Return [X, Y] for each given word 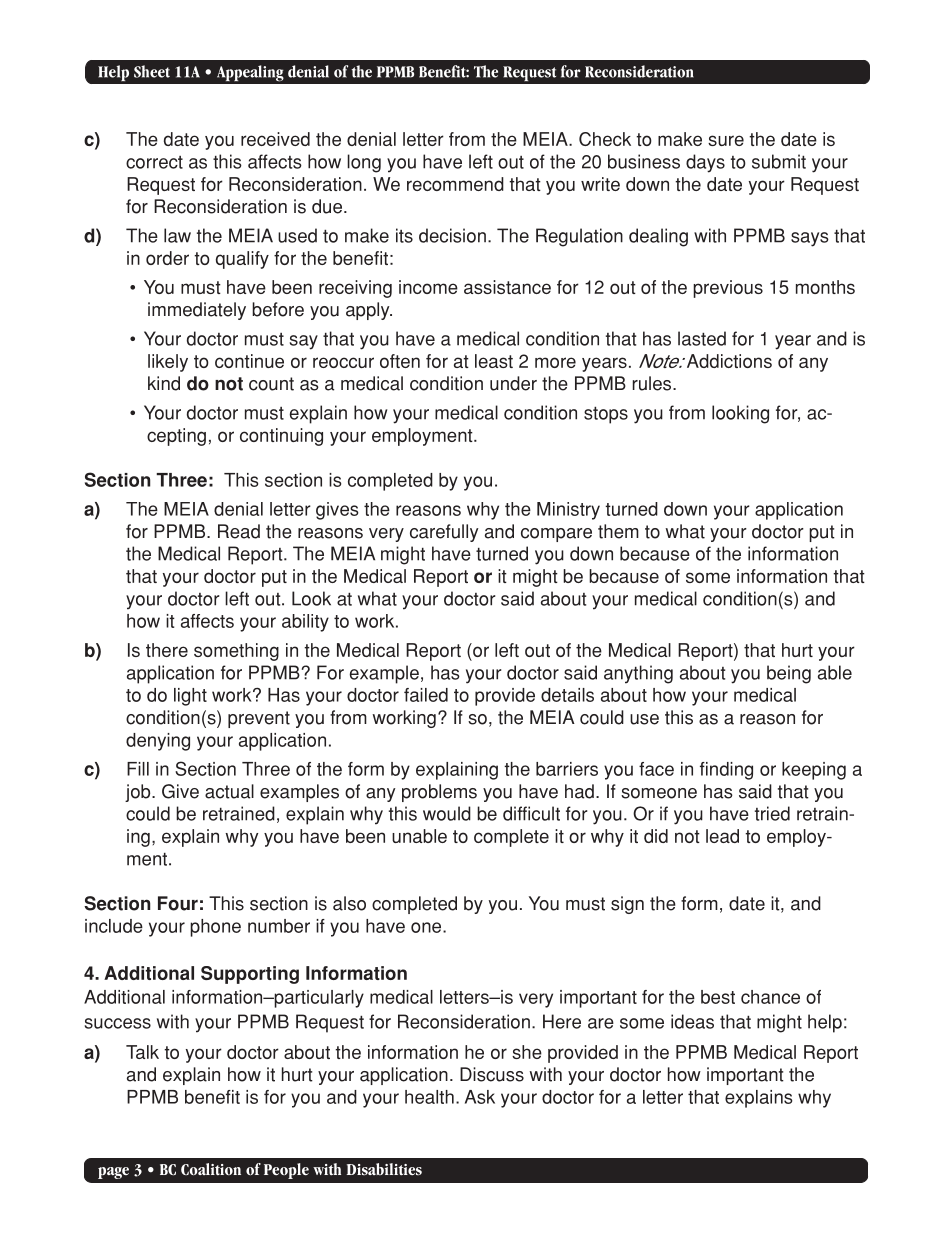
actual [229, 791]
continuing [281, 437]
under [513, 383]
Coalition [211, 1169]
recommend [455, 184]
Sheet [152, 71]
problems [439, 793]
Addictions [728, 361]
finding [726, 771]
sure [726, 140]
